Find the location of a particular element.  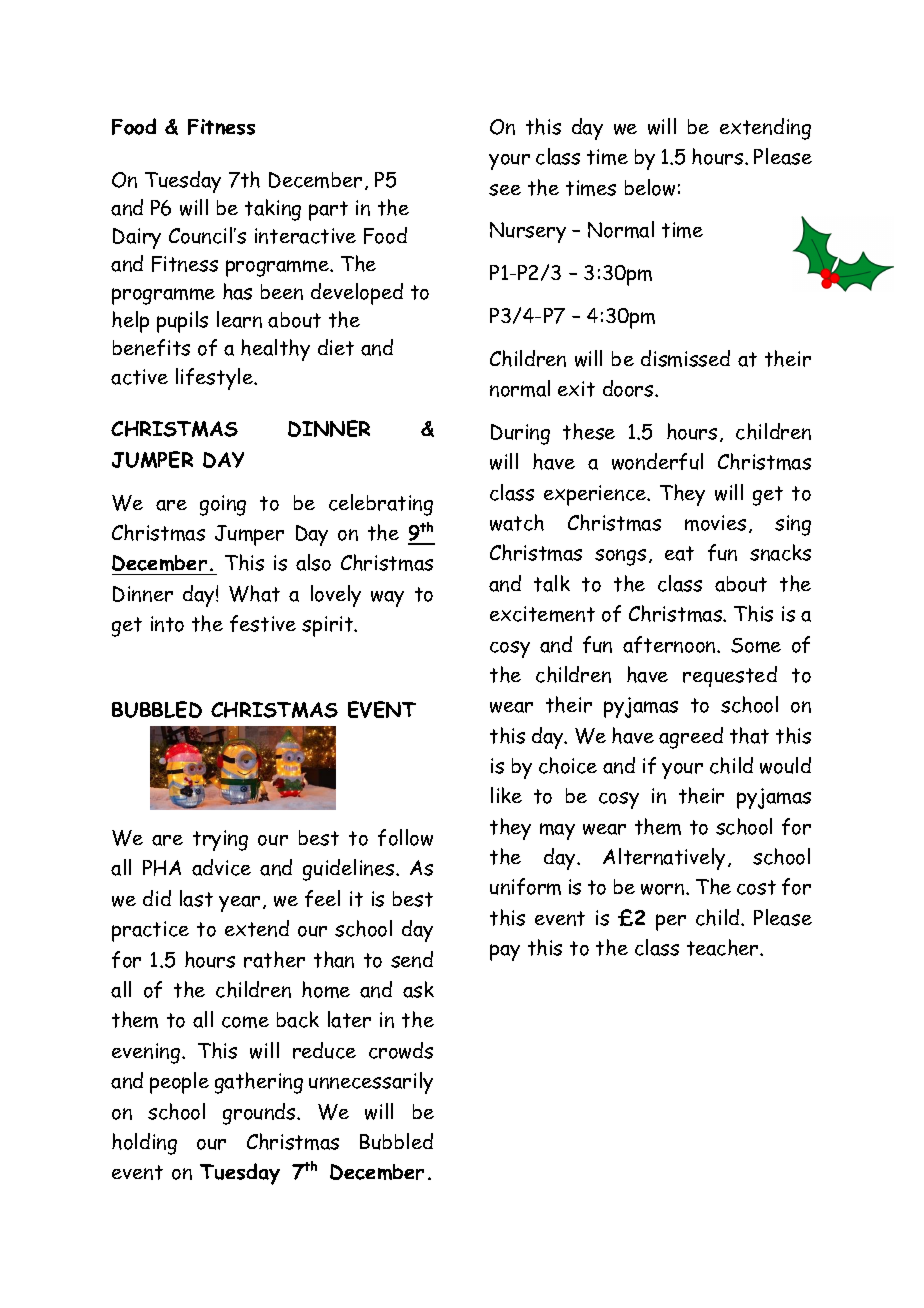

grounds is located at coordinates (260, 1114).
